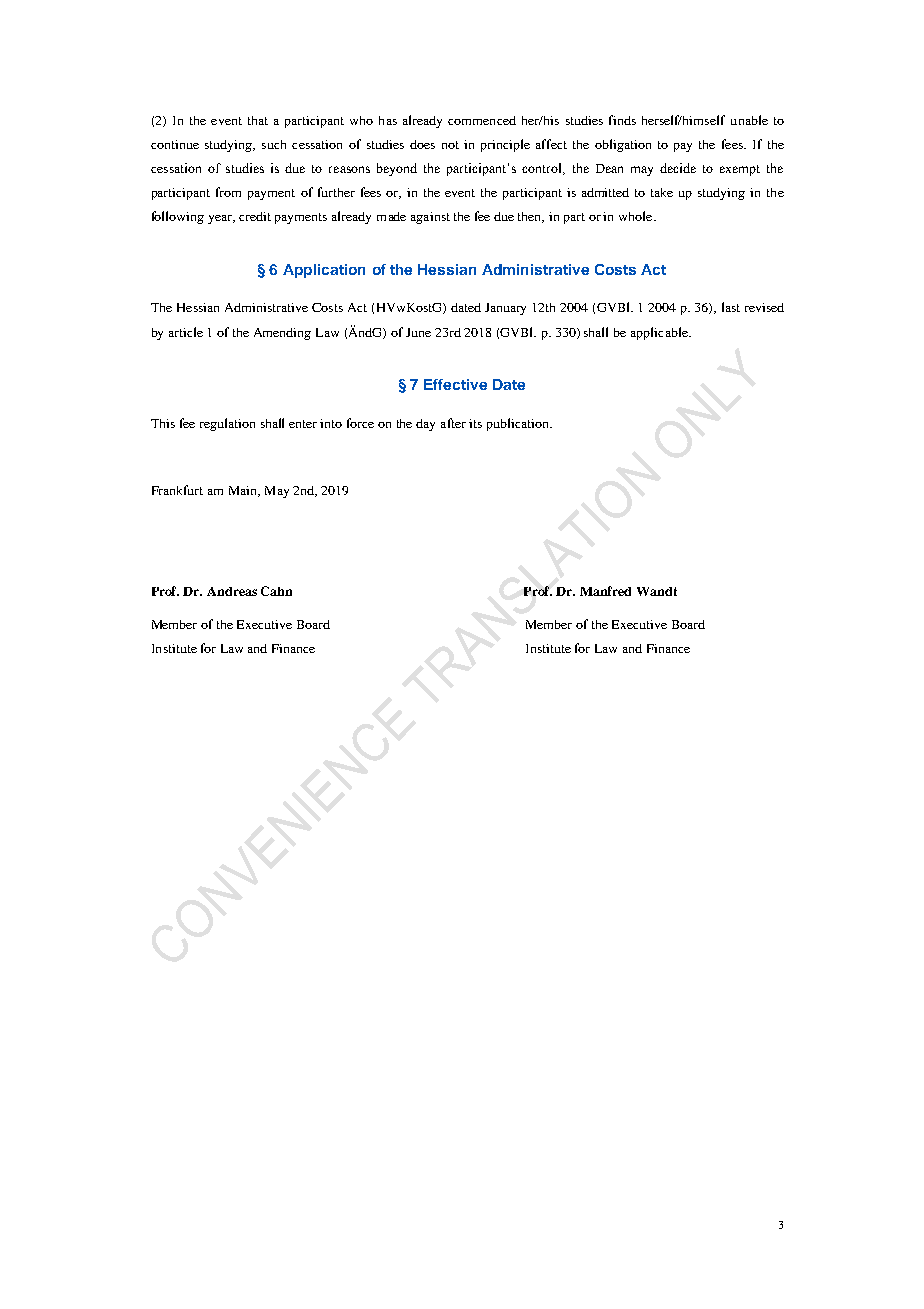 This screenshot has height=1309, width=924. Describe the element at coordinates (605, 591) in the screenshot. I see `Manfred` at that location.
